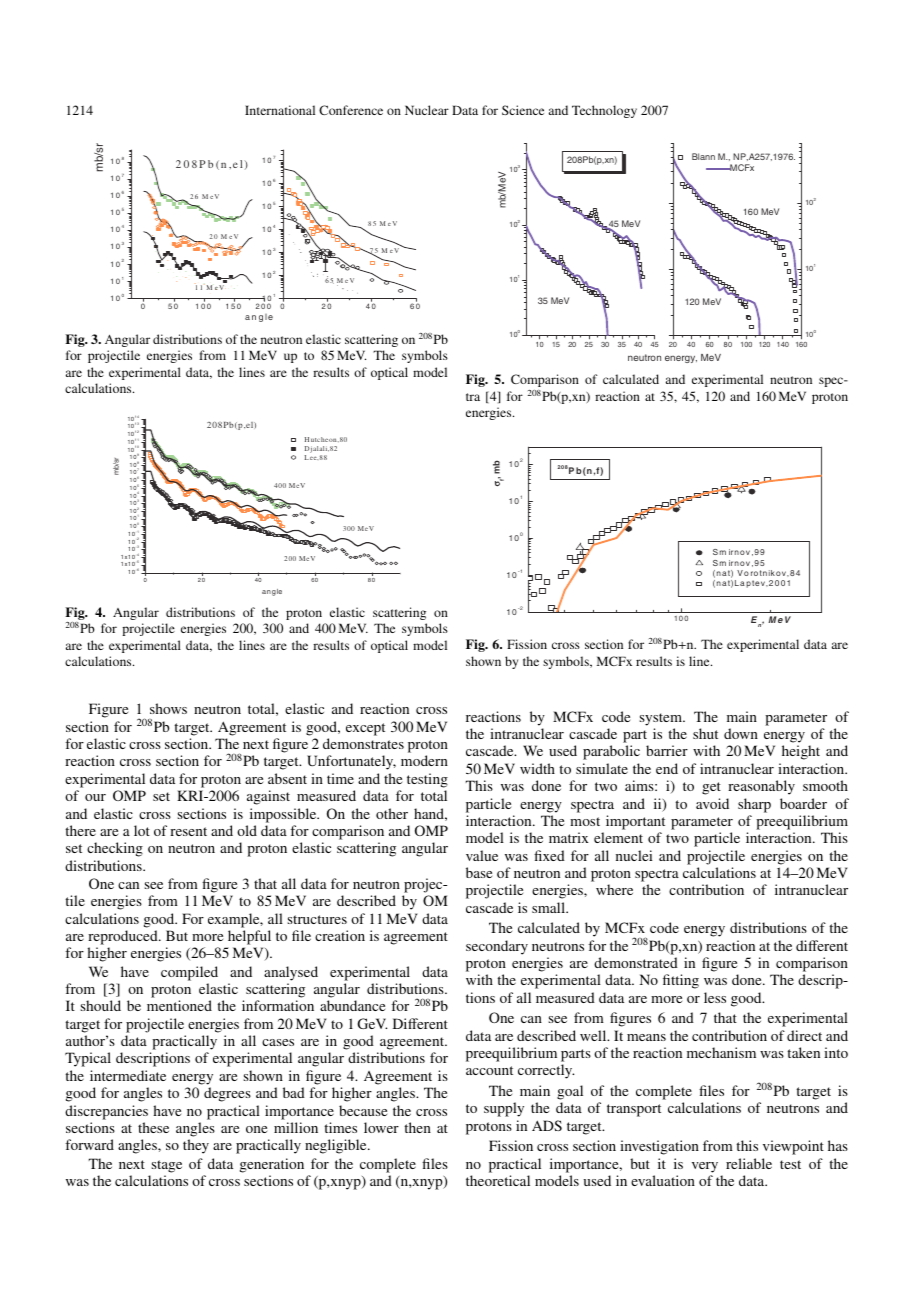 This image has height=1308, width=924. Describe the element at coordinates (168, 708) in the image. I see `shows` at that location.
